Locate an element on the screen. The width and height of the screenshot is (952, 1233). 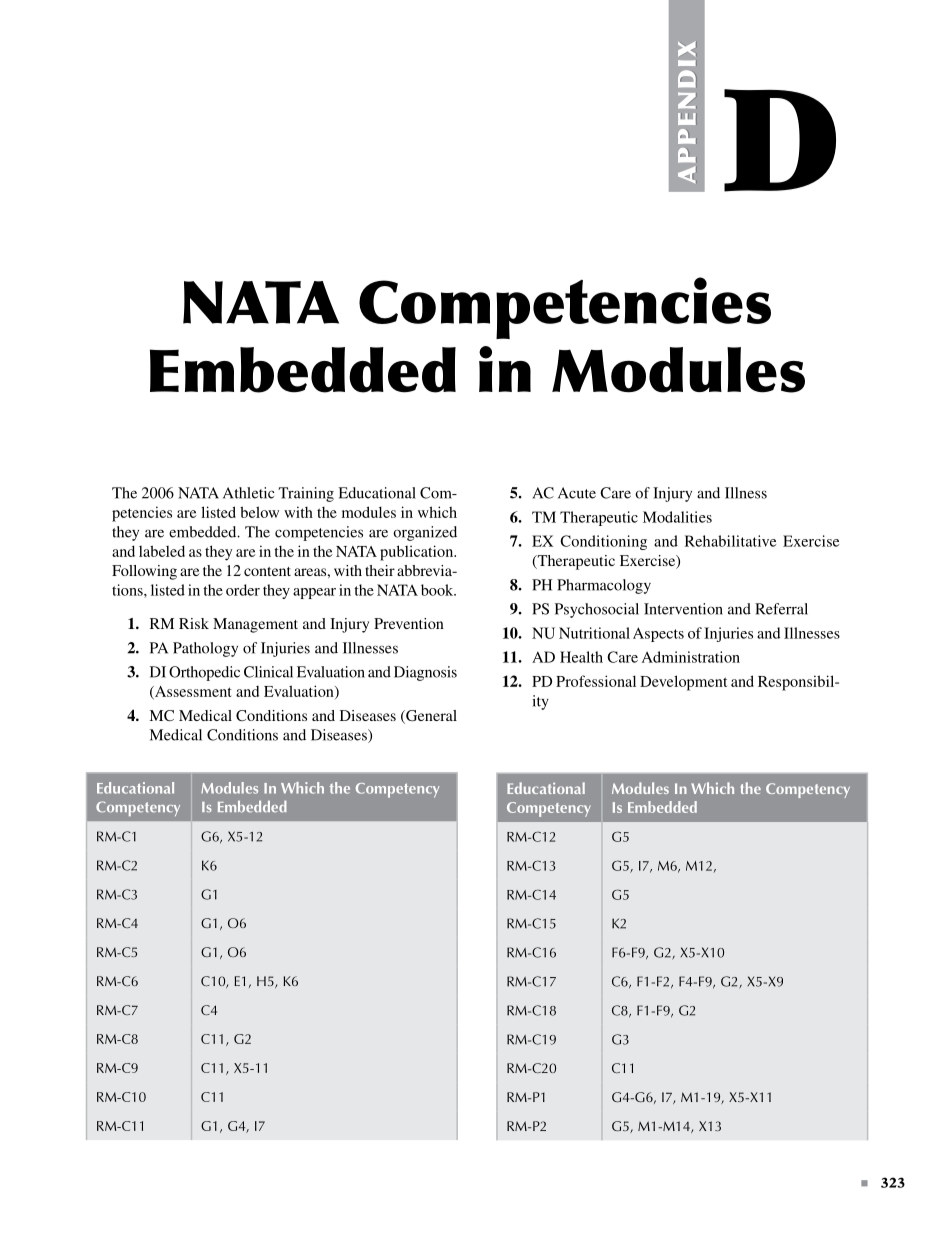
order is located at coordinates (243, 590).
